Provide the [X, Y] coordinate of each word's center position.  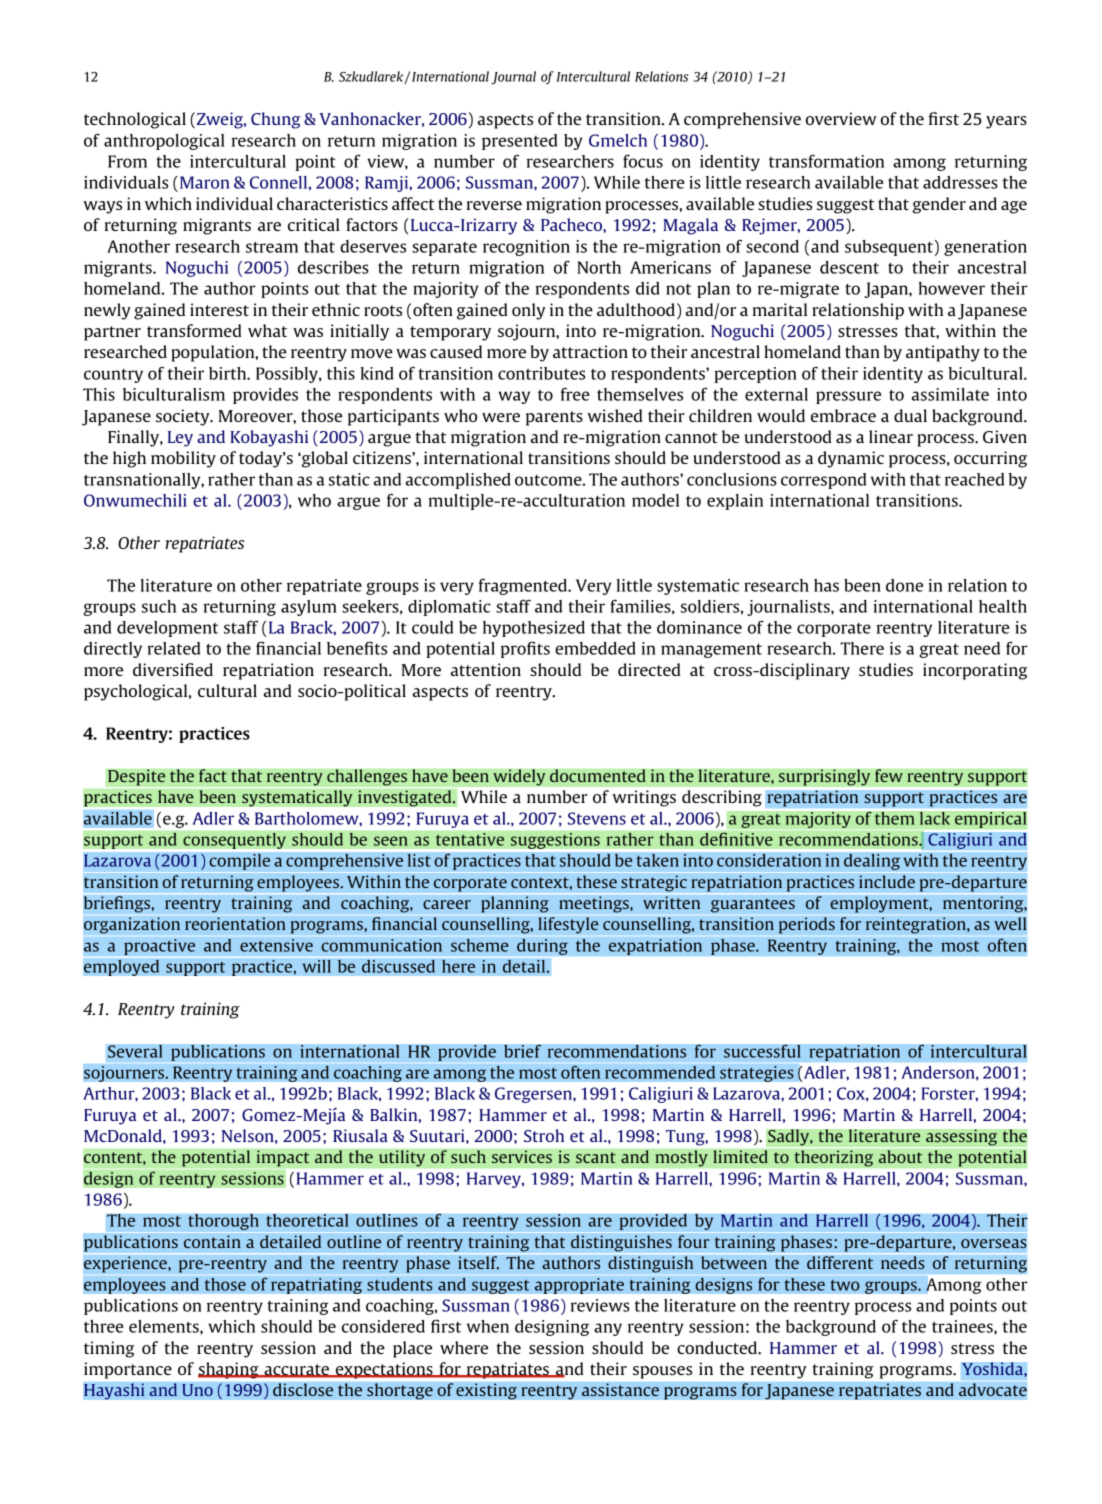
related [174, 648]
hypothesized [534, 629]
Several [135, 1051]
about [900, 1156]
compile [239, 862]
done [904, 585]
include [887, 881]
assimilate [950, 394]
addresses [960, 182]
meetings [595, 904]
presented [519, 142]
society [184, 417]
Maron [204, 182]
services [522, 1157]
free [575, 394]
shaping [229, 1370]
